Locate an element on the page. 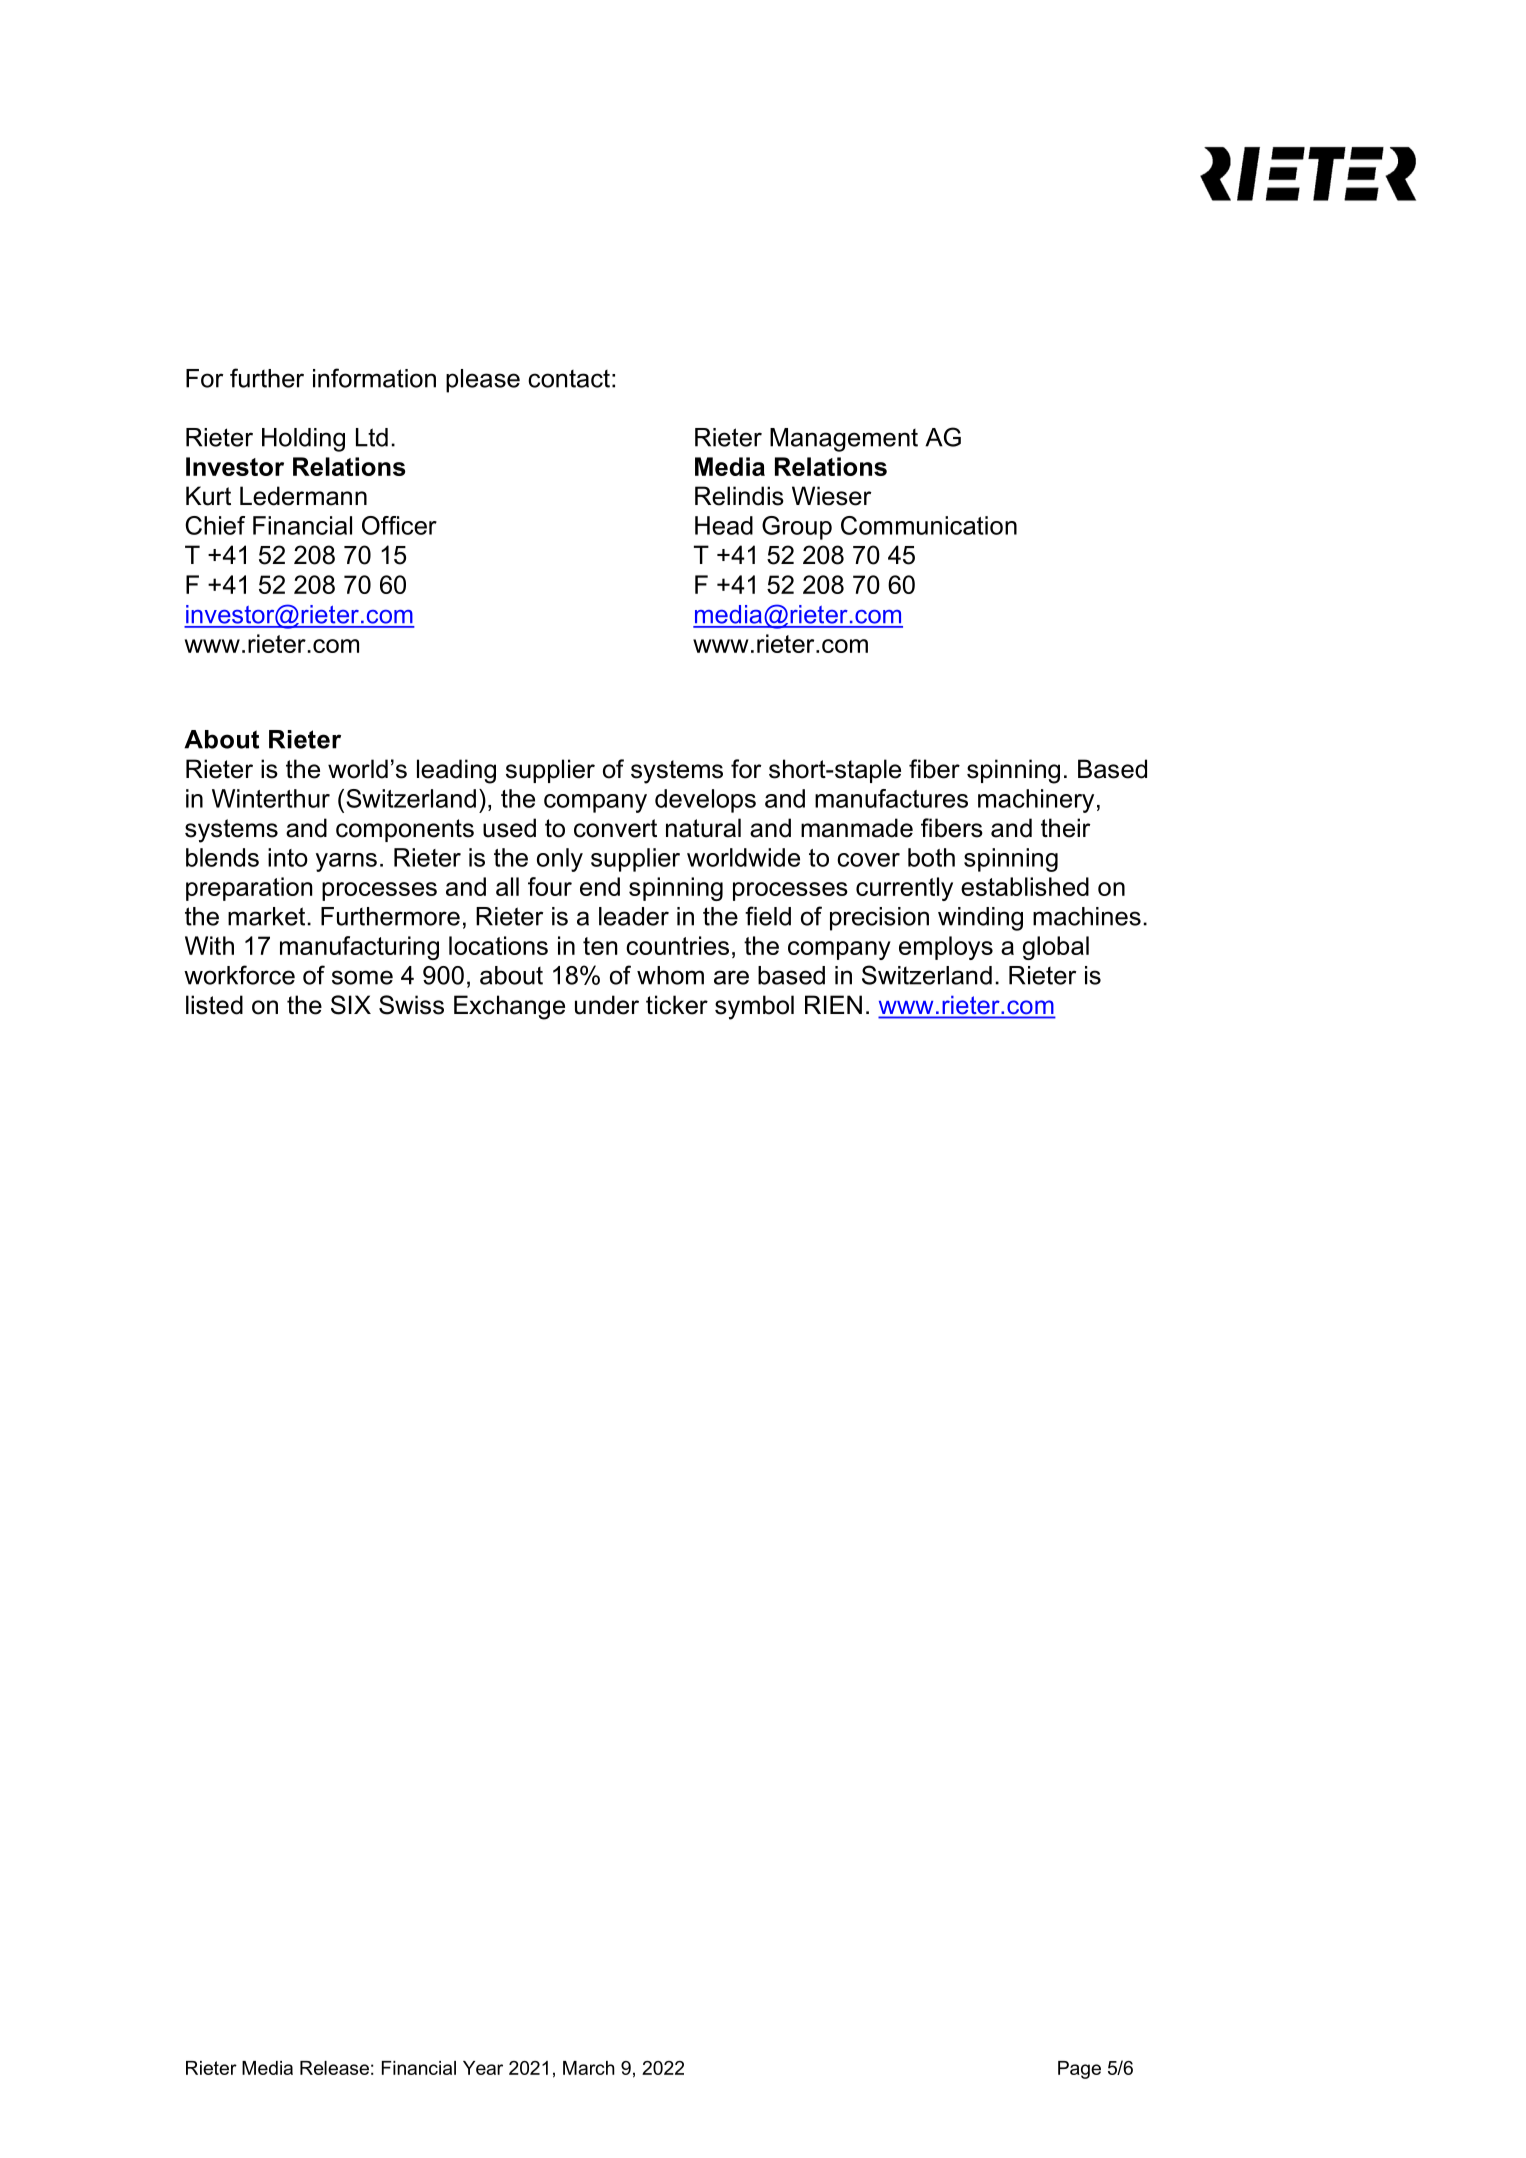  RIEN is located at coordinates (833, 1004).
